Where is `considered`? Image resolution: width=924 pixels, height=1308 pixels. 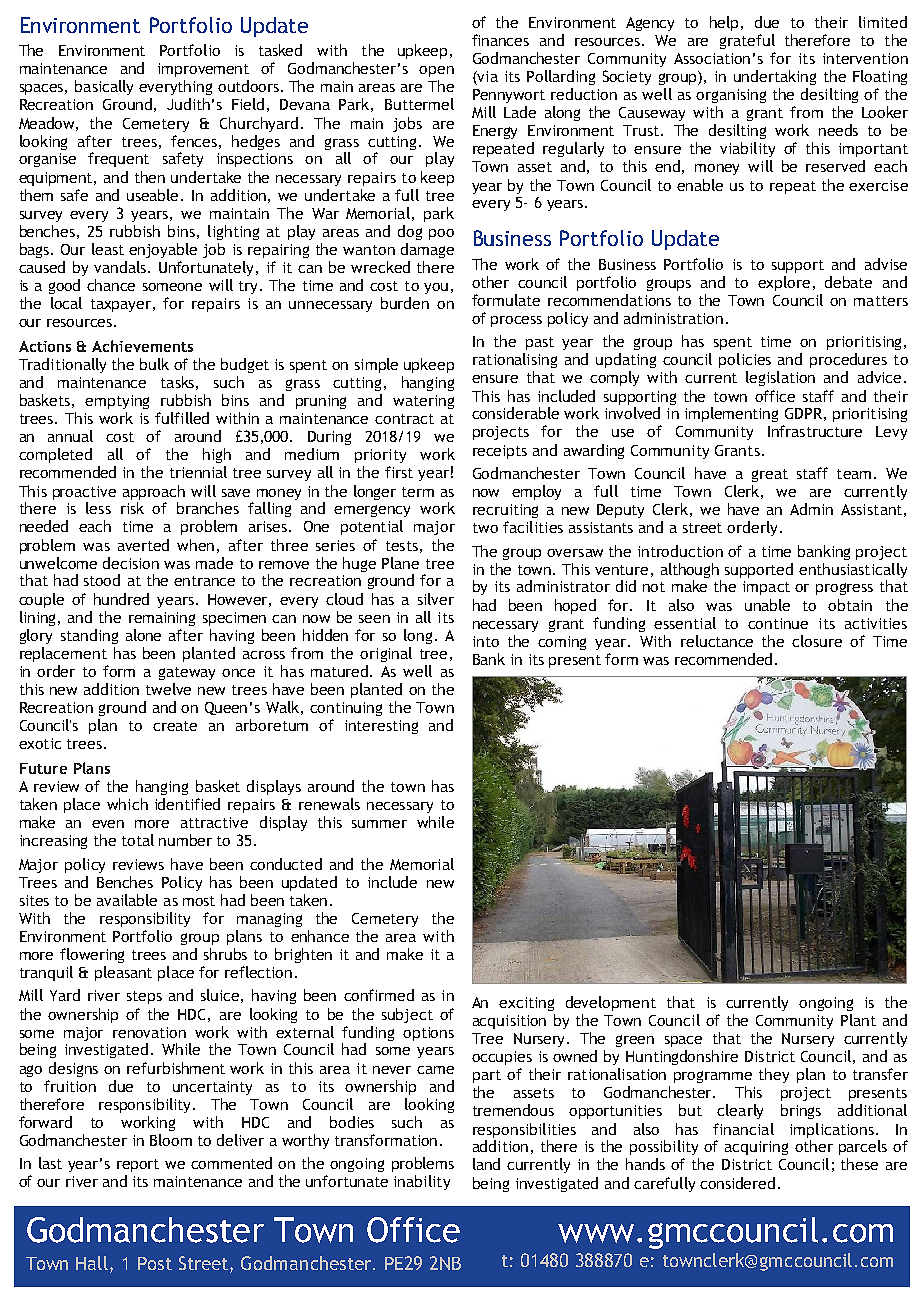
considered is located at coordinates (737, 1183).
